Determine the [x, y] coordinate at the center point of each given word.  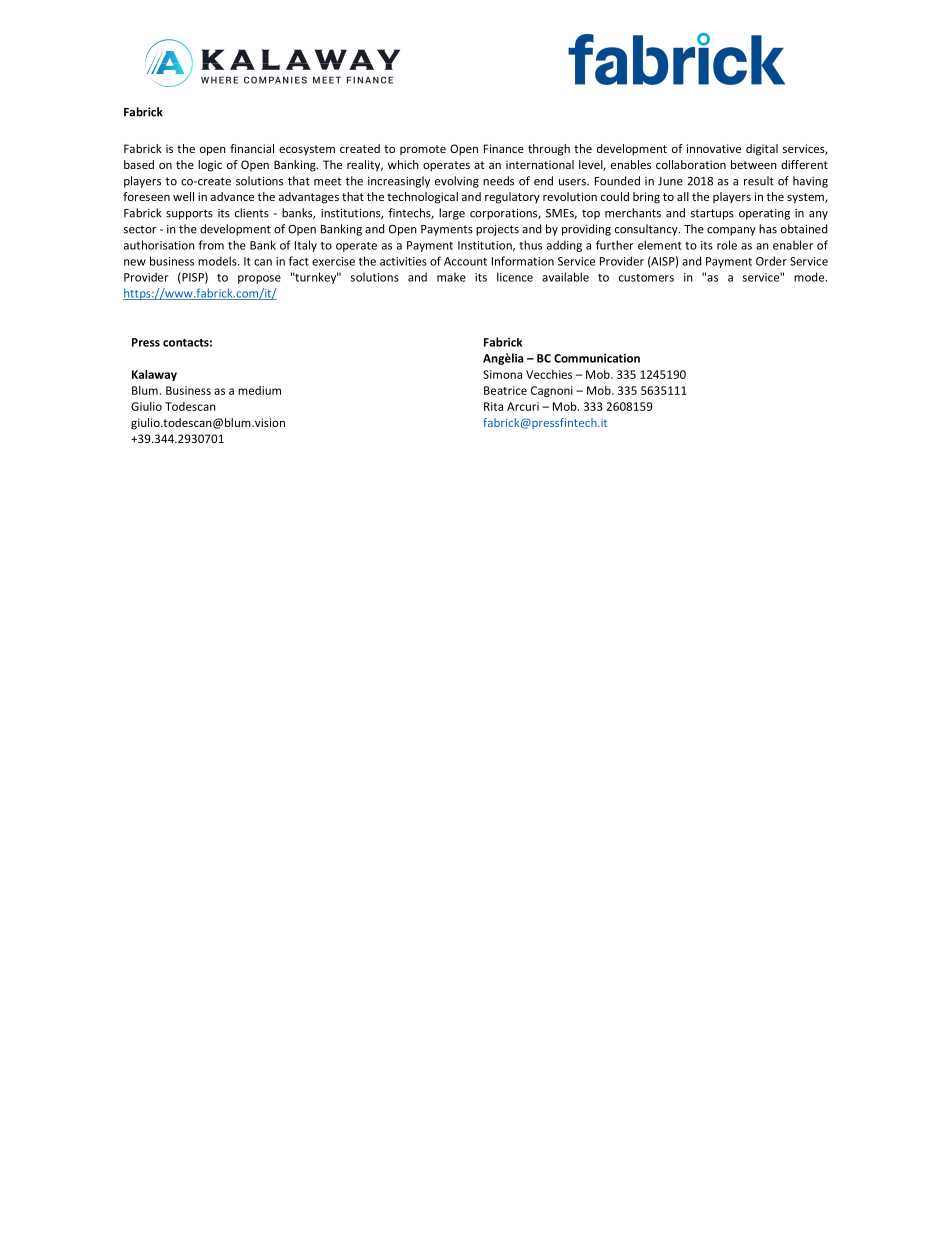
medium [259, 390]
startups [712, 214]
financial [252, 148]
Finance [504, 148]
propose [259, 279]
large [452, 214]
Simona [502, 374]
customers [646, 278]
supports [189, 214]
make [451, 277]
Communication [597, 358]
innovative [714, 148]
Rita [493, 406]
